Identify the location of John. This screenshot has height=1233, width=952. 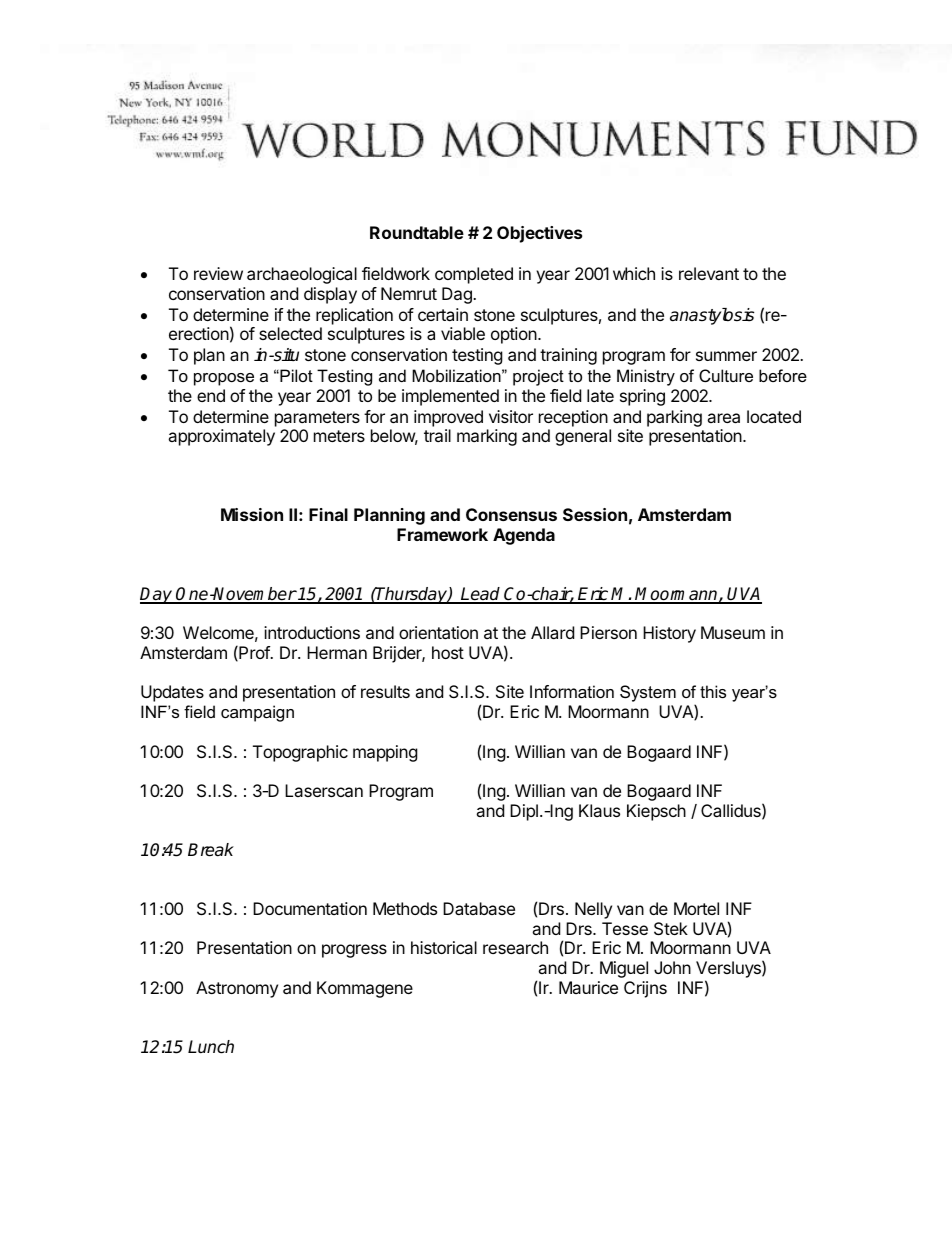
(672, 967).
